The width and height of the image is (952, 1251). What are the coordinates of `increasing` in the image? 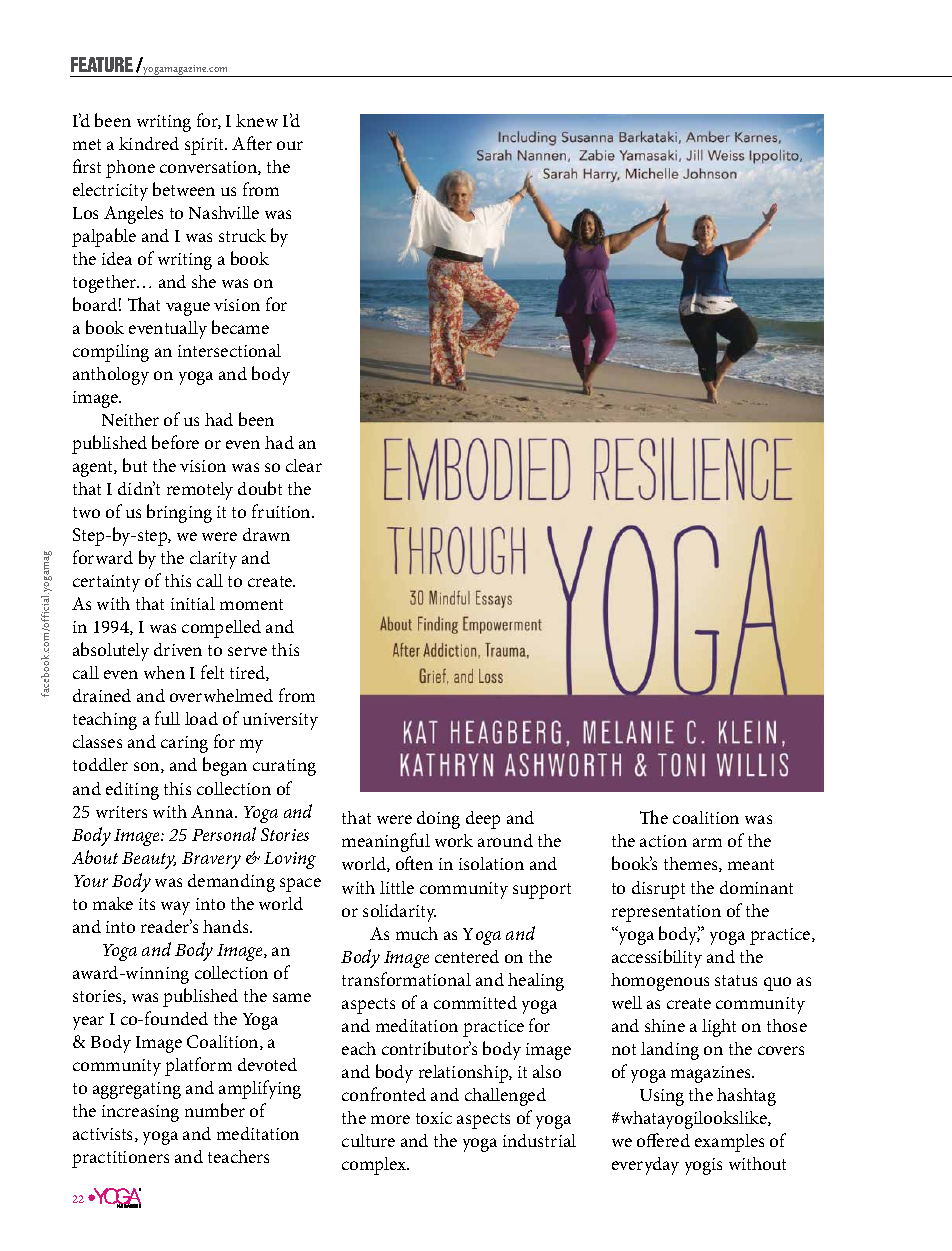 It's located at (140, 1113).
